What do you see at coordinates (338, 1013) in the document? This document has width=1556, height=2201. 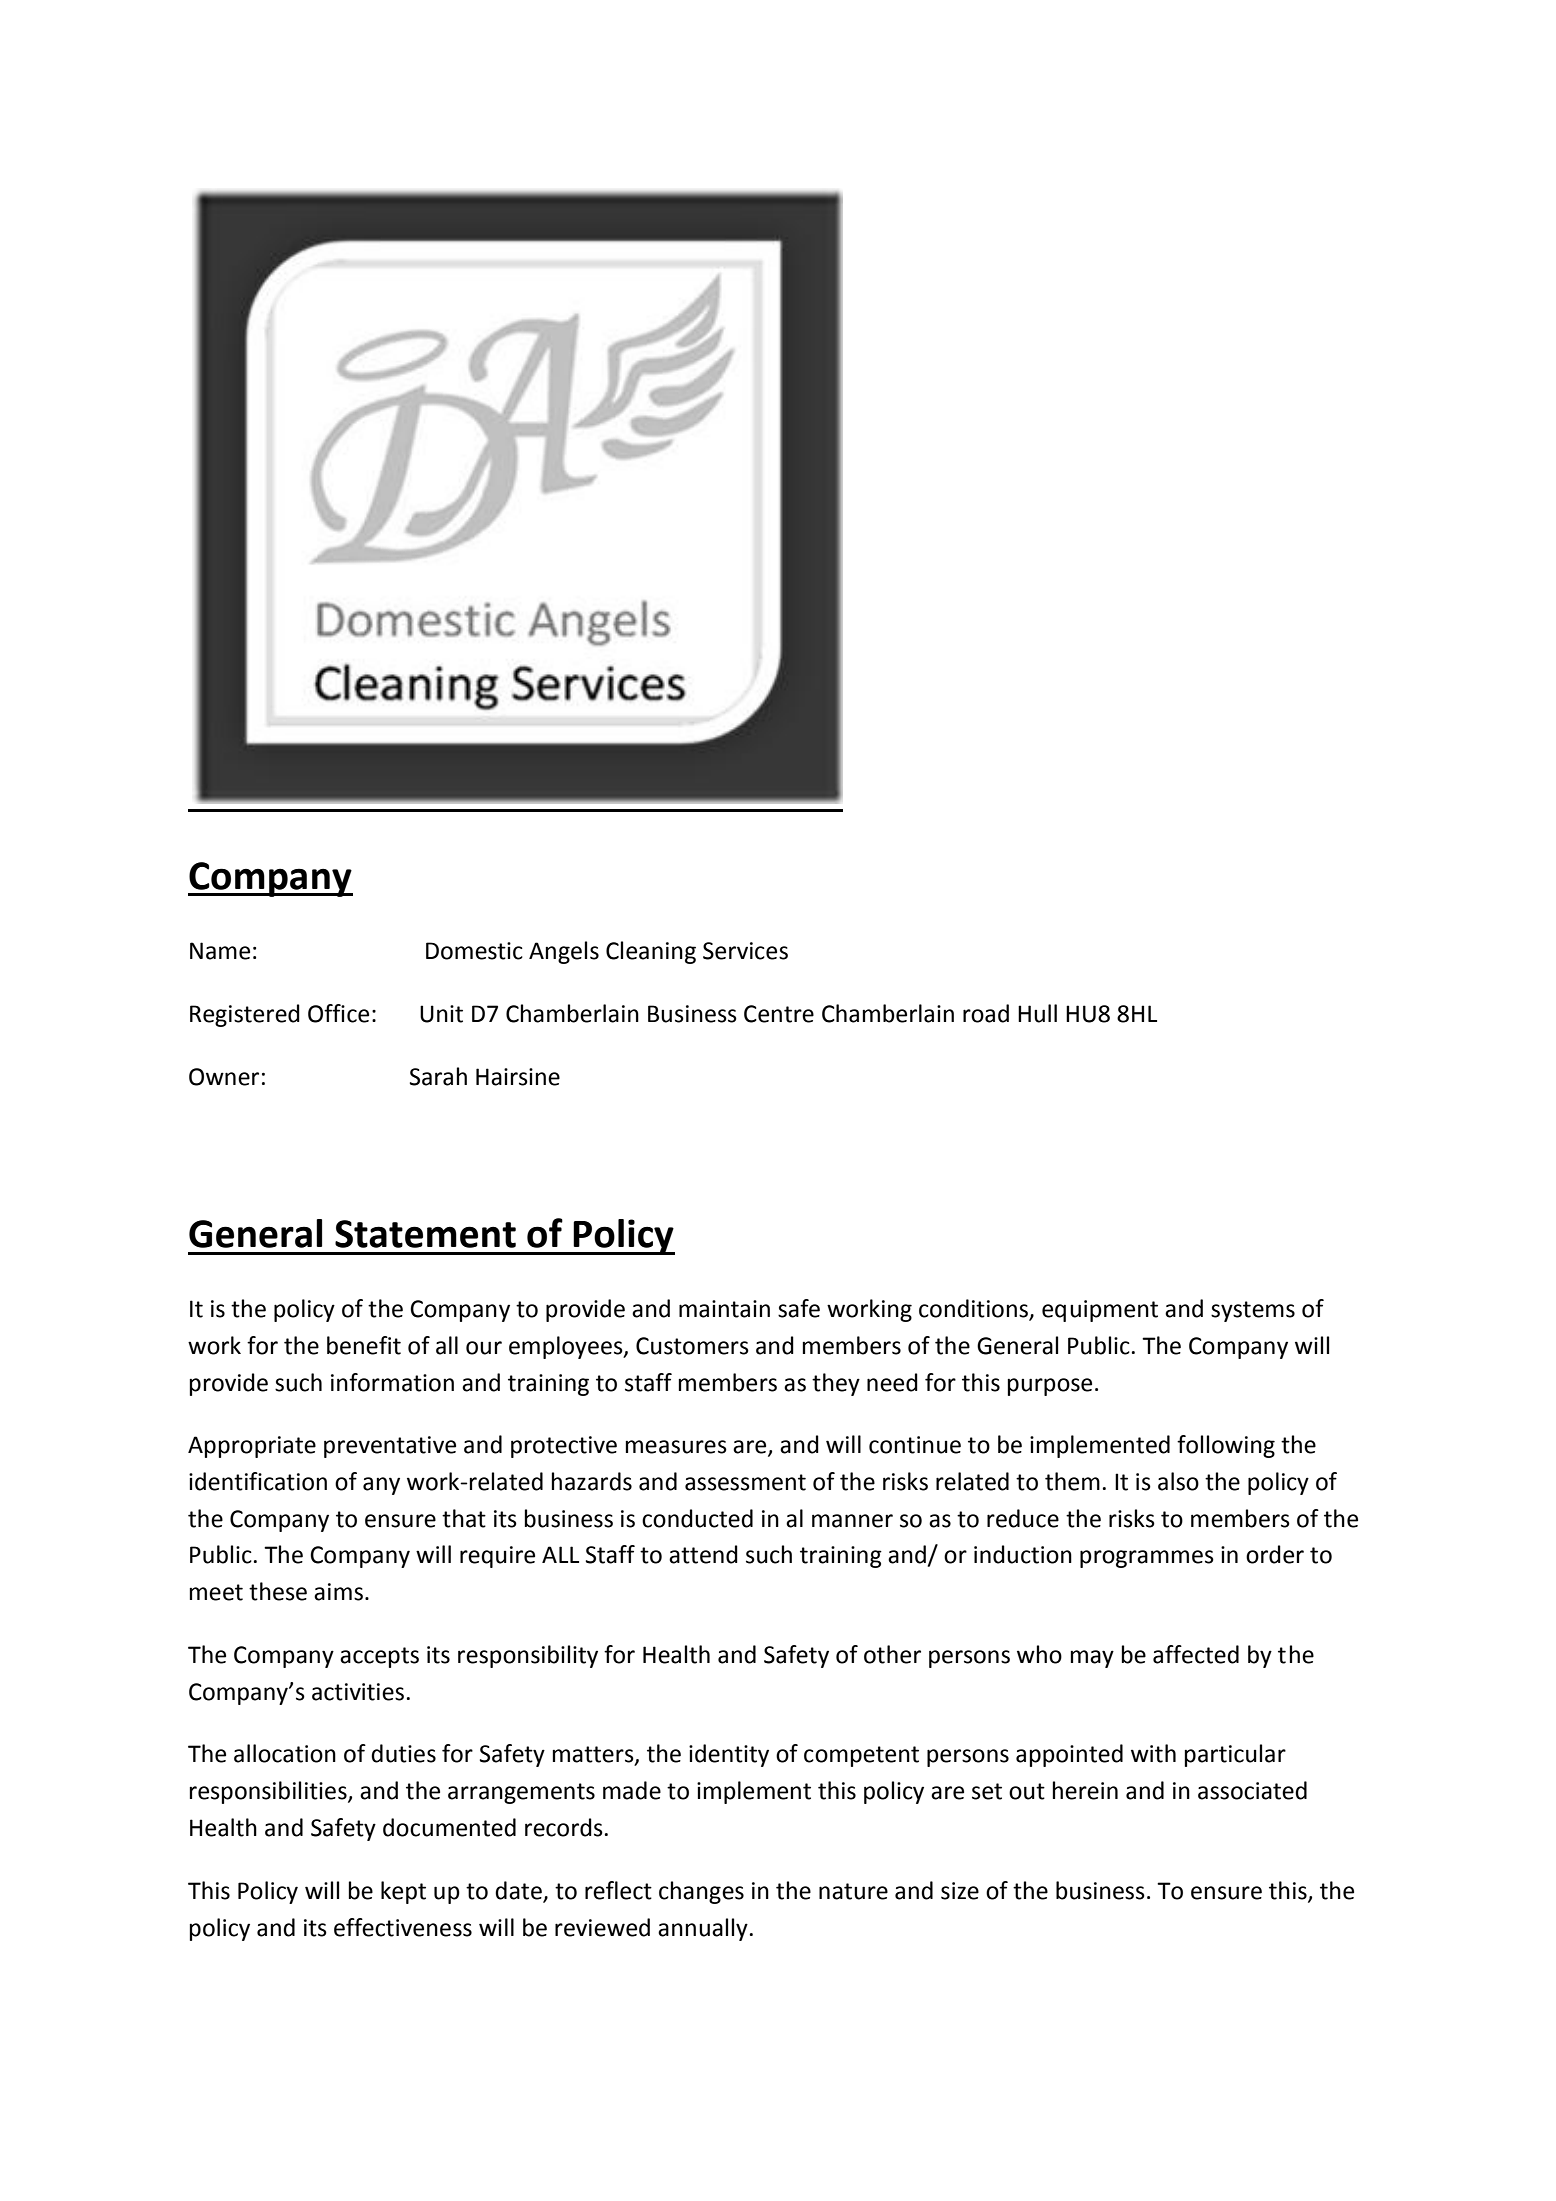 I see `Office` at bounding box center [338, 1013].
